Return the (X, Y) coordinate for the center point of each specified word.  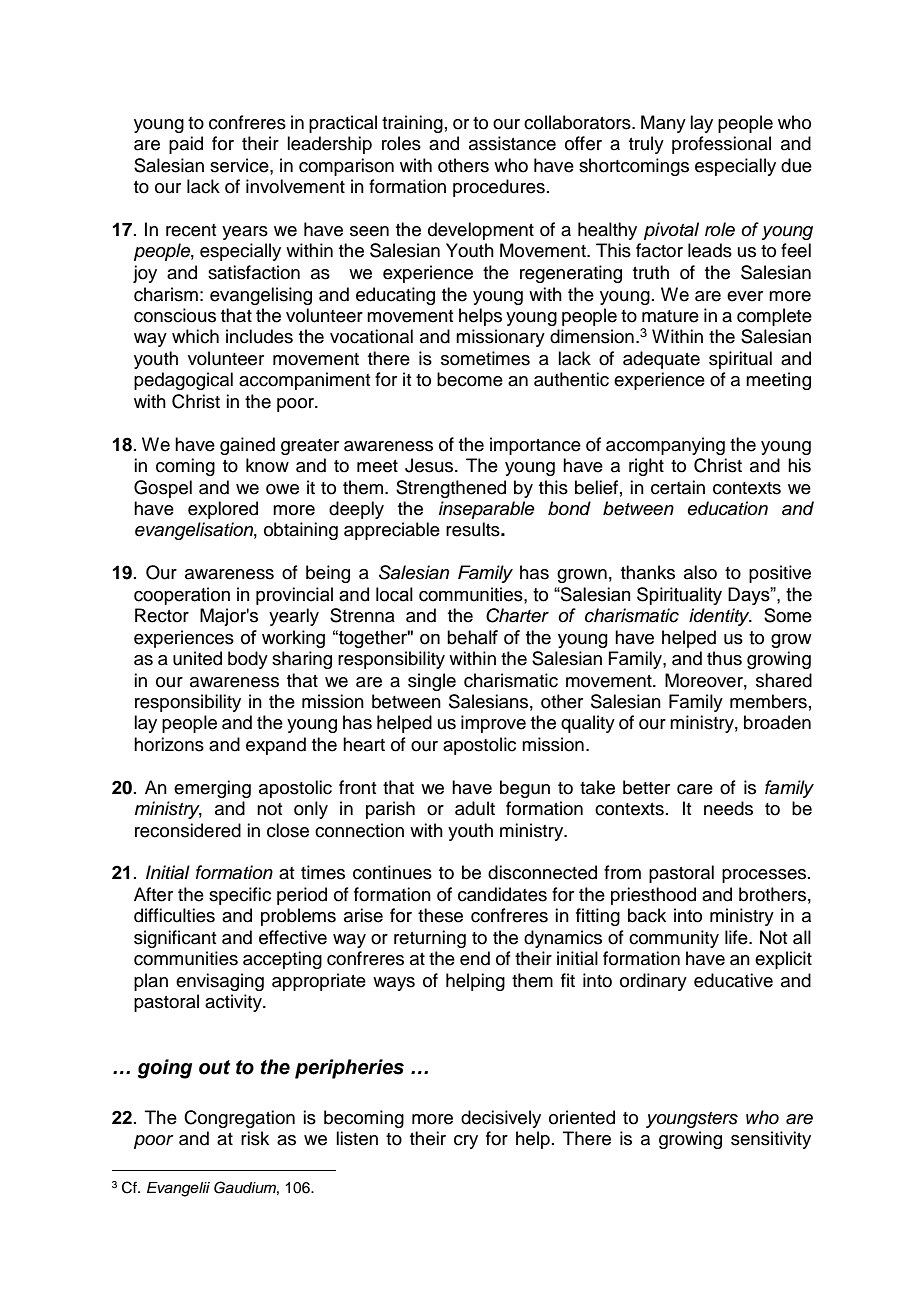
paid (186, 145)
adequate (661, 360)
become (470, 379)
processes (765, 876)
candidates (502, 894)
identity (720, 617)
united (197, 658)
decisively (501, 1119)
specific (240, 896)
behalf (472, 637)
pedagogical (183, 381)
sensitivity (771, 1140)
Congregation (239, 1119)
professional (721, 145)
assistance (512, 143)
